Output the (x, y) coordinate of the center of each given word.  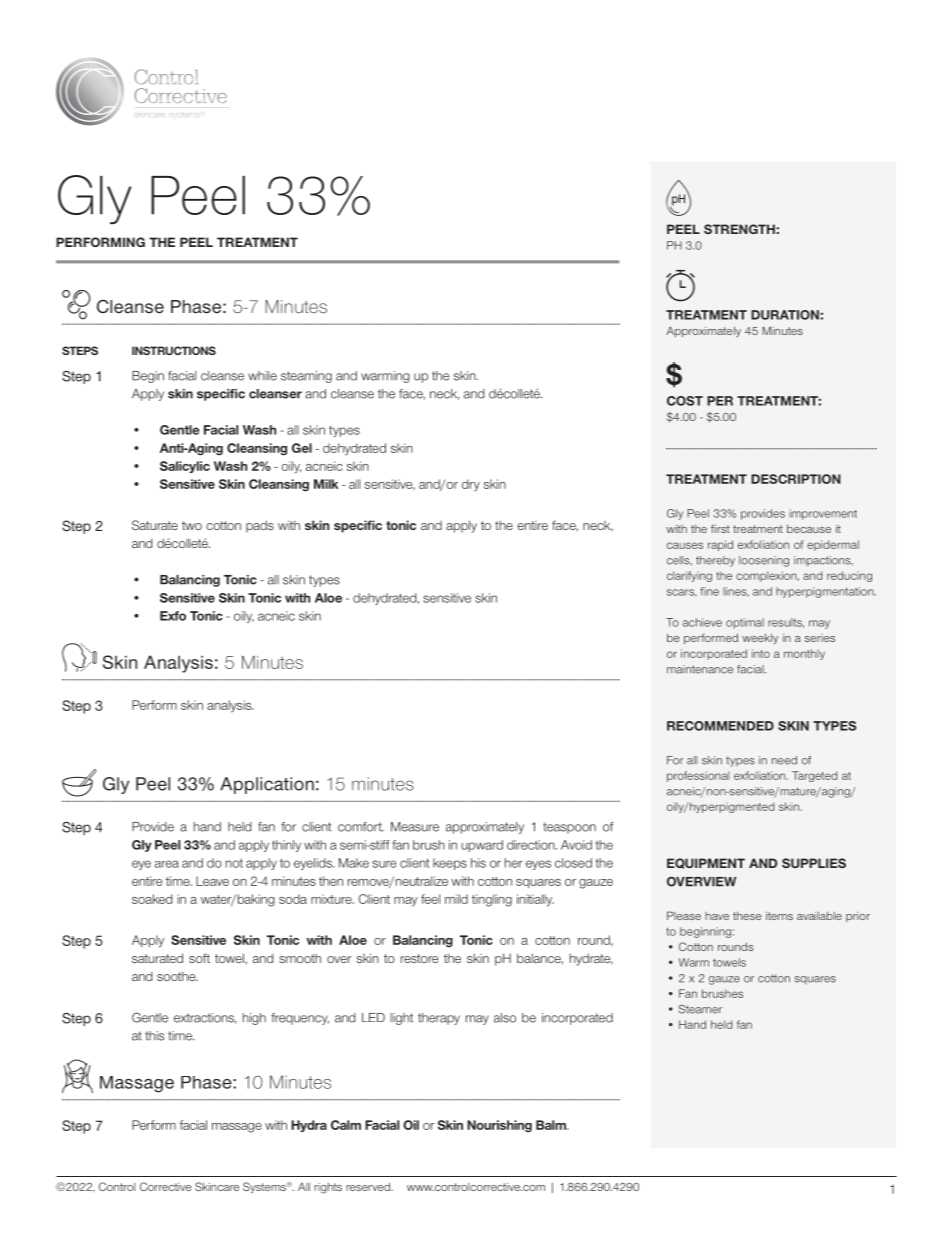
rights (328, 1188)
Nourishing (499, 1126)
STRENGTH (739, 229)
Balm (552, 1125)
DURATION (785, 315)
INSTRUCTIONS (174, 350)
